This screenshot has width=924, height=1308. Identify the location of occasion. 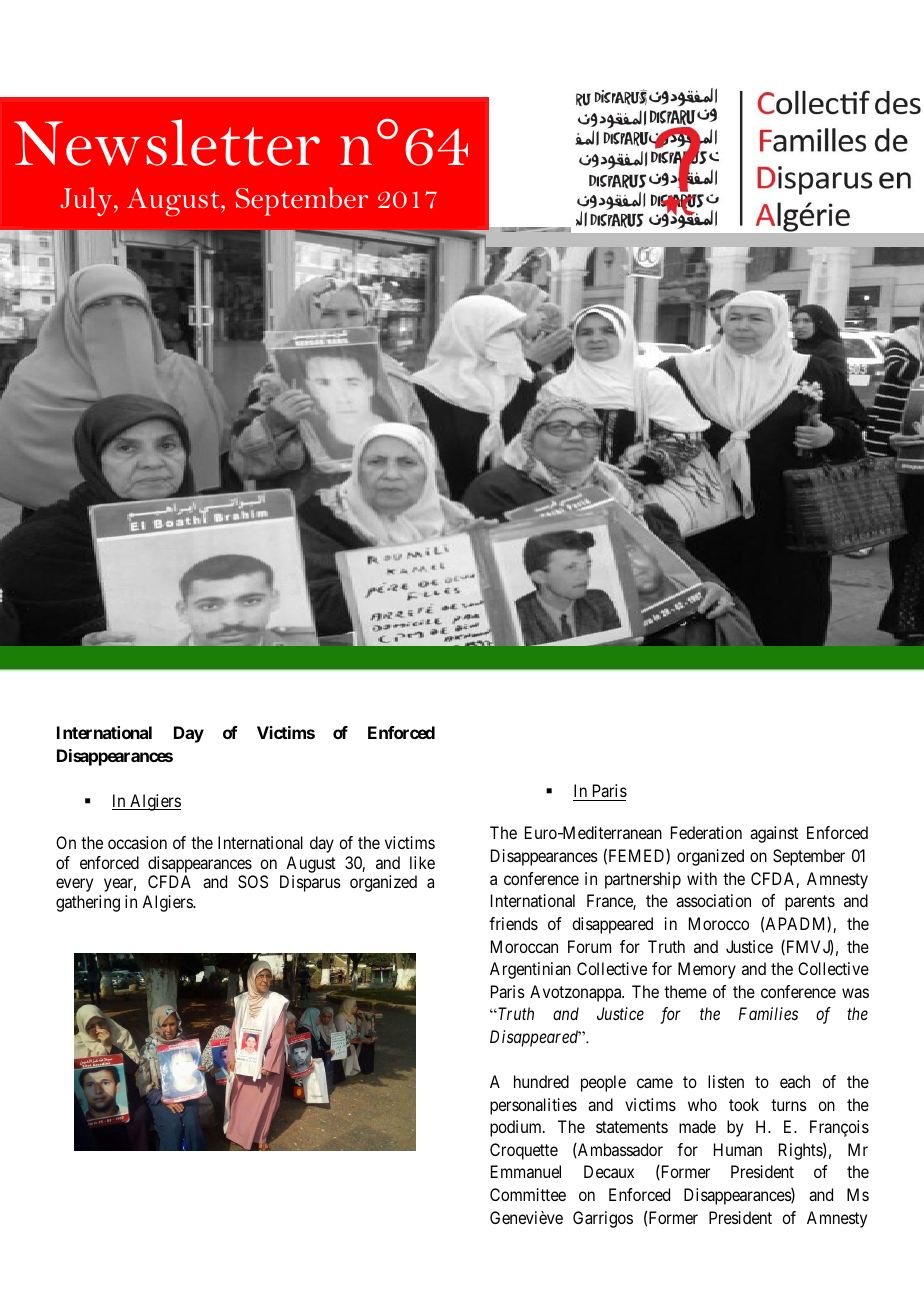
(137, 842).
